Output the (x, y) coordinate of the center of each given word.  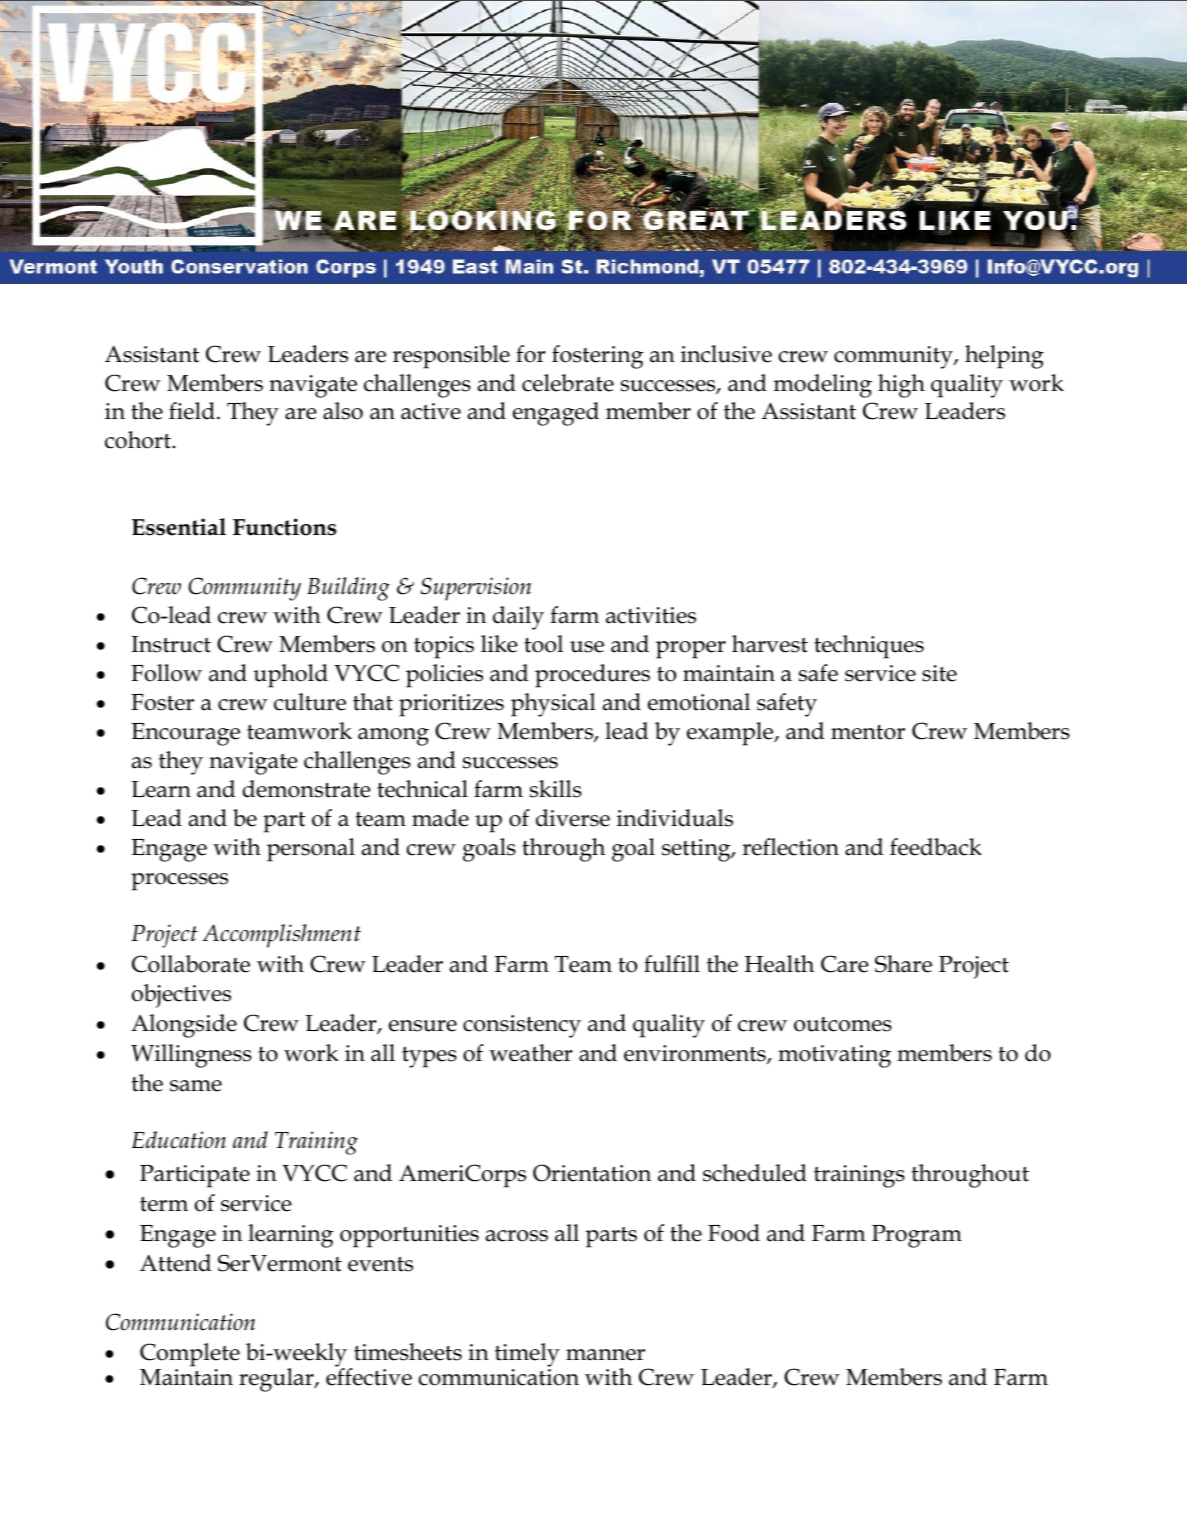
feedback (936, 847)
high (901, 386)
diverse (573, 818)
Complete (190, 1355)
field (192, 411)
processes (179, 882)
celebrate (568, 383)
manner (605, 1355)
